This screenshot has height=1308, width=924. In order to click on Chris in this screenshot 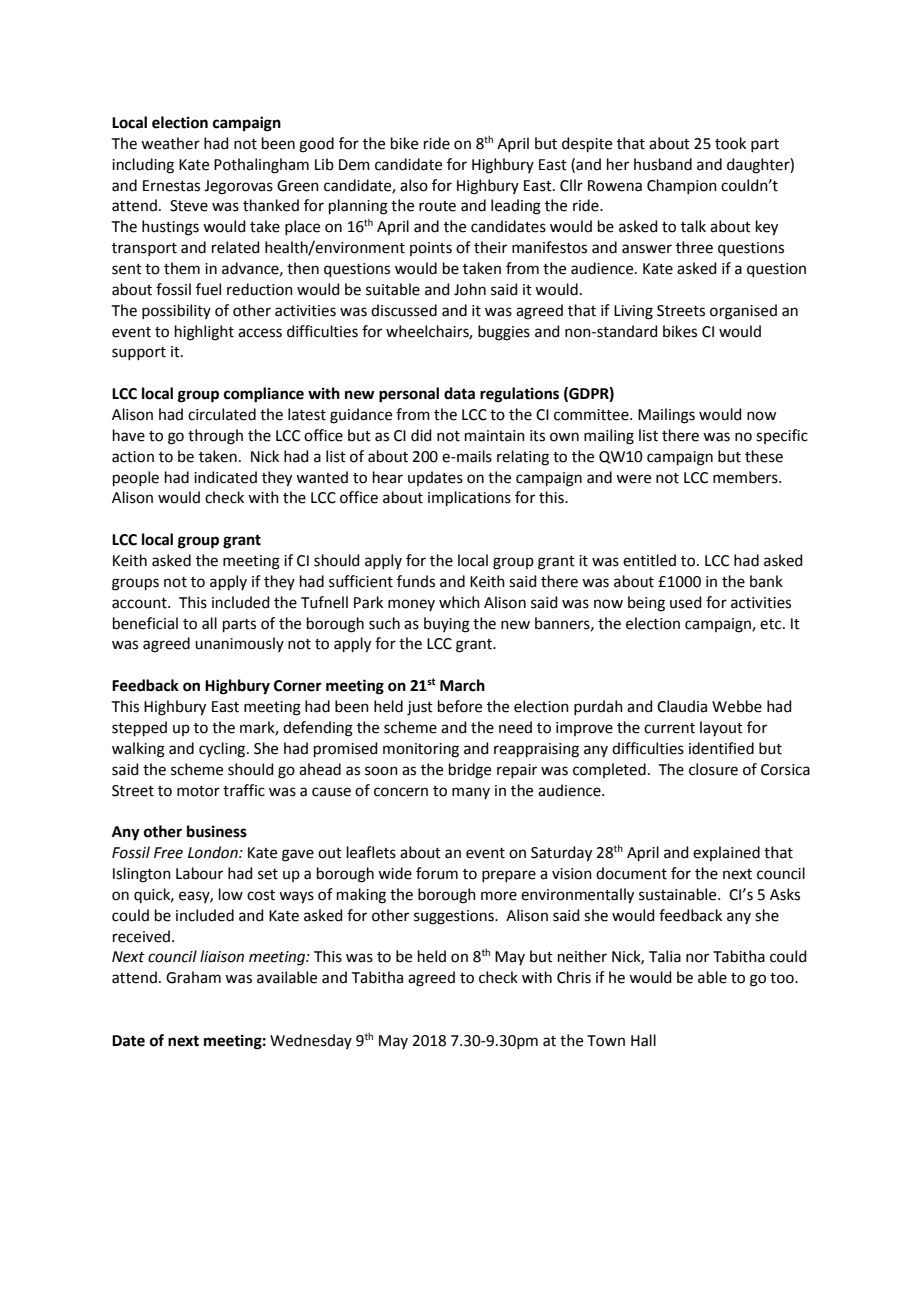, I will do `click(574, 977)`.
